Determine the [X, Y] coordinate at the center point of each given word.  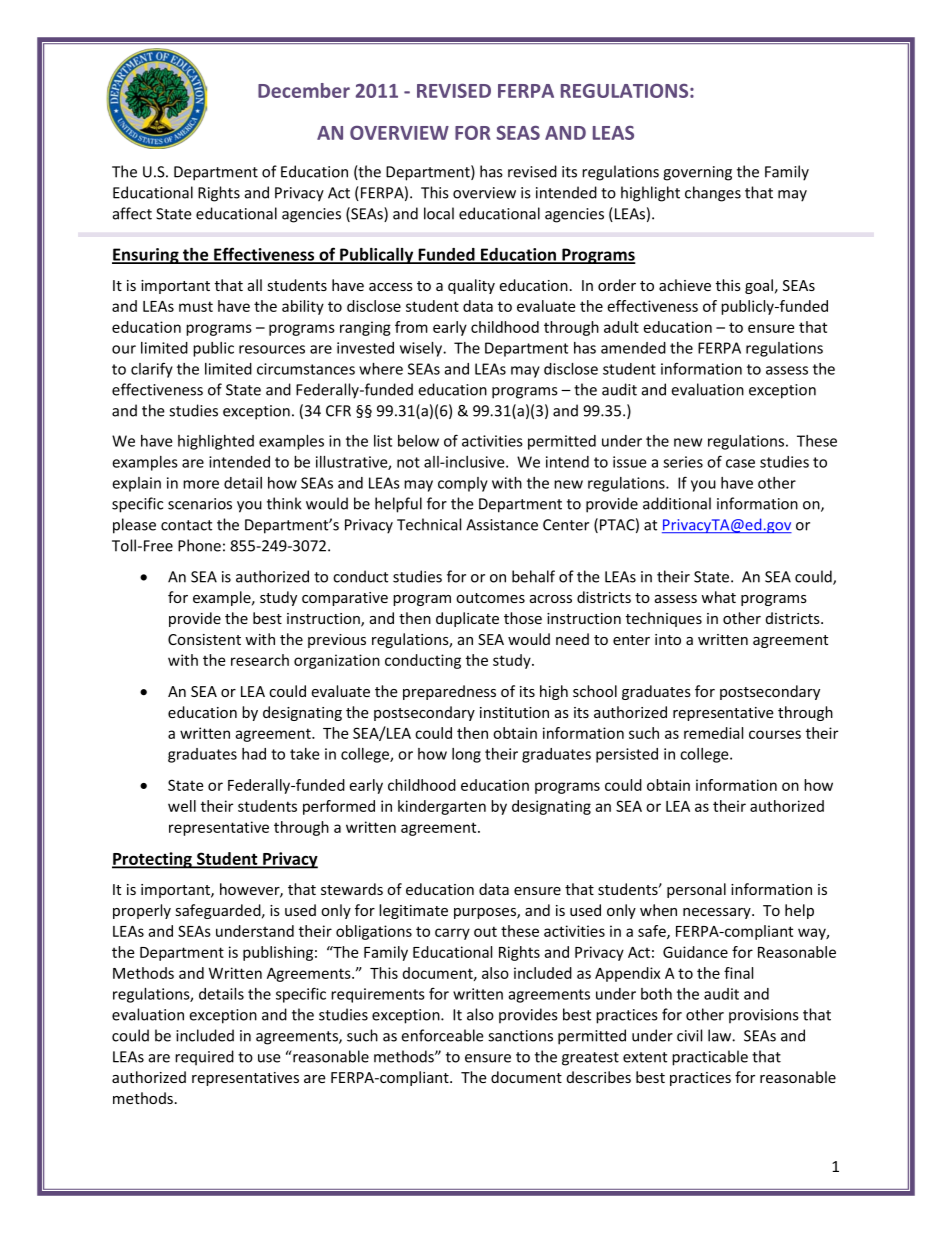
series [683, 462]
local [439, 213]
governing [697, 173]
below [418, 441]
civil [689, 1035]
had [254, 754]
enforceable [442, 1035]
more [201, 484]
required [204, 1058]
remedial [713, 733]
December [304, 90]
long [466, 755]
